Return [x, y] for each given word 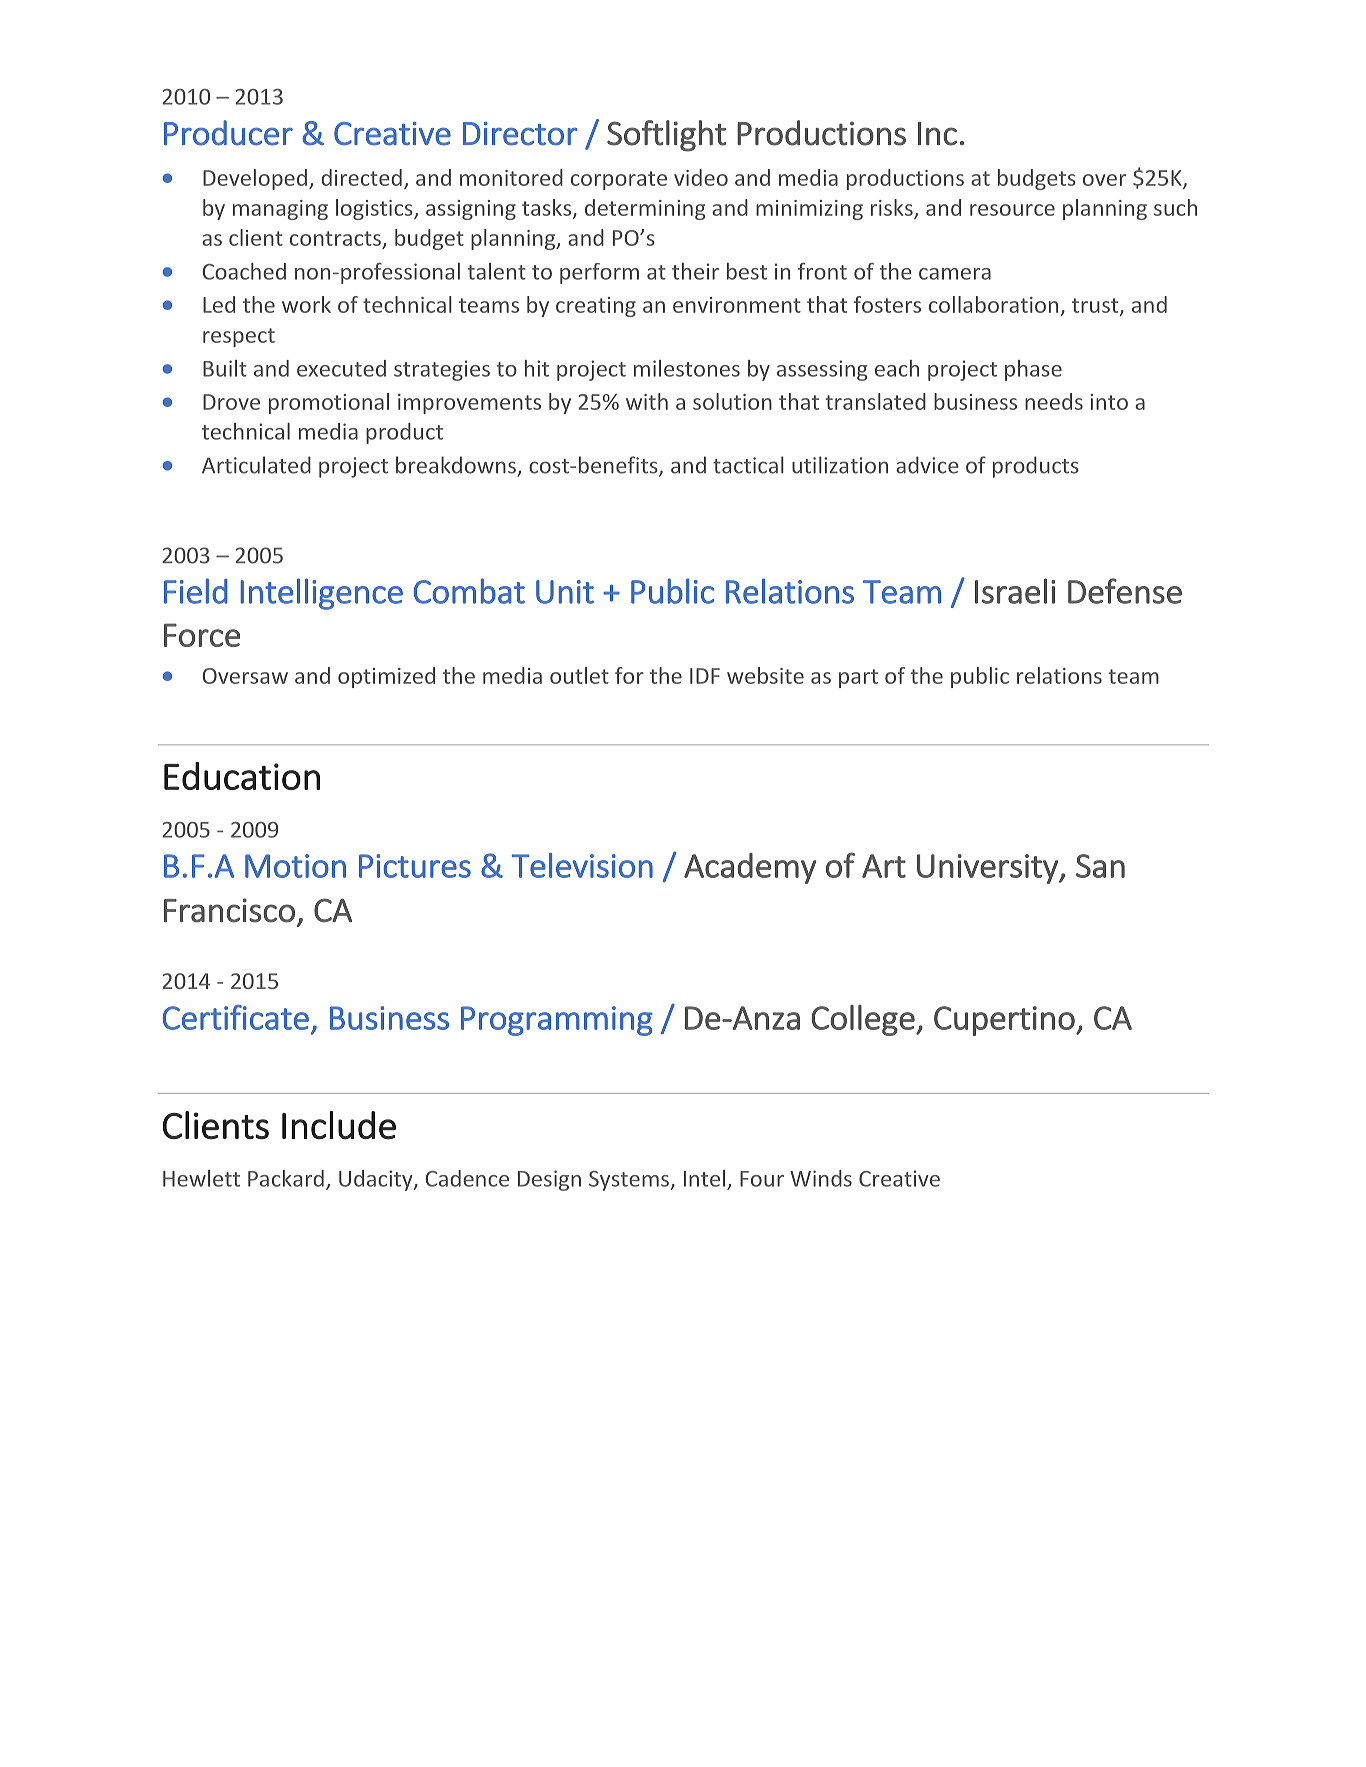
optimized [386, 677]
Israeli [1015, 591]
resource [1012, 210]
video [701, 177]
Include [339, 1125]
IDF [705, 676]
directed [361, 177]
